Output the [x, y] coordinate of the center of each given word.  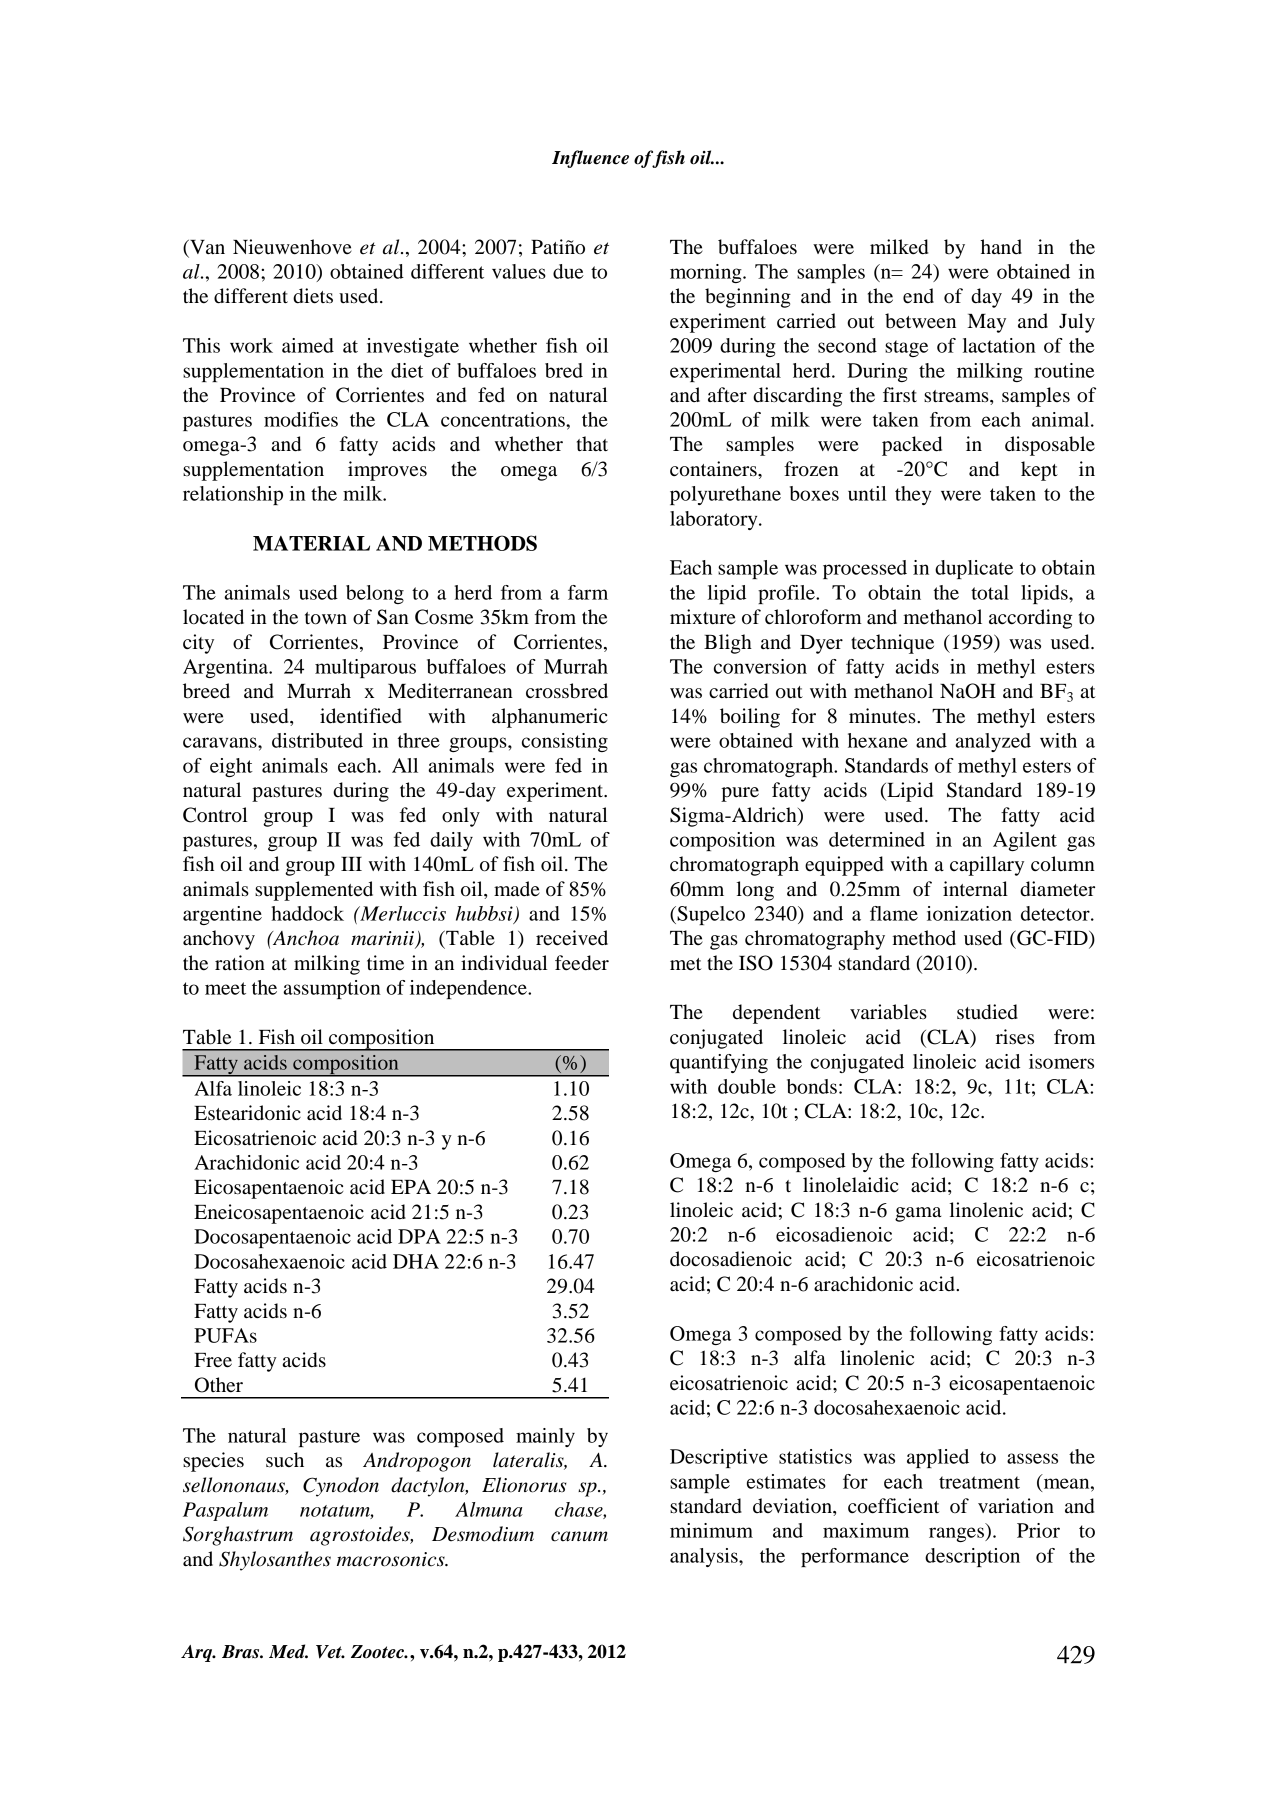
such [285, 1460]
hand [1001, 246]
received [572, 938]
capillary [987, 866]
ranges [957, 1534]
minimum [711, 1530]
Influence [590, 159]
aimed [308, 345]
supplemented [314, 891]
